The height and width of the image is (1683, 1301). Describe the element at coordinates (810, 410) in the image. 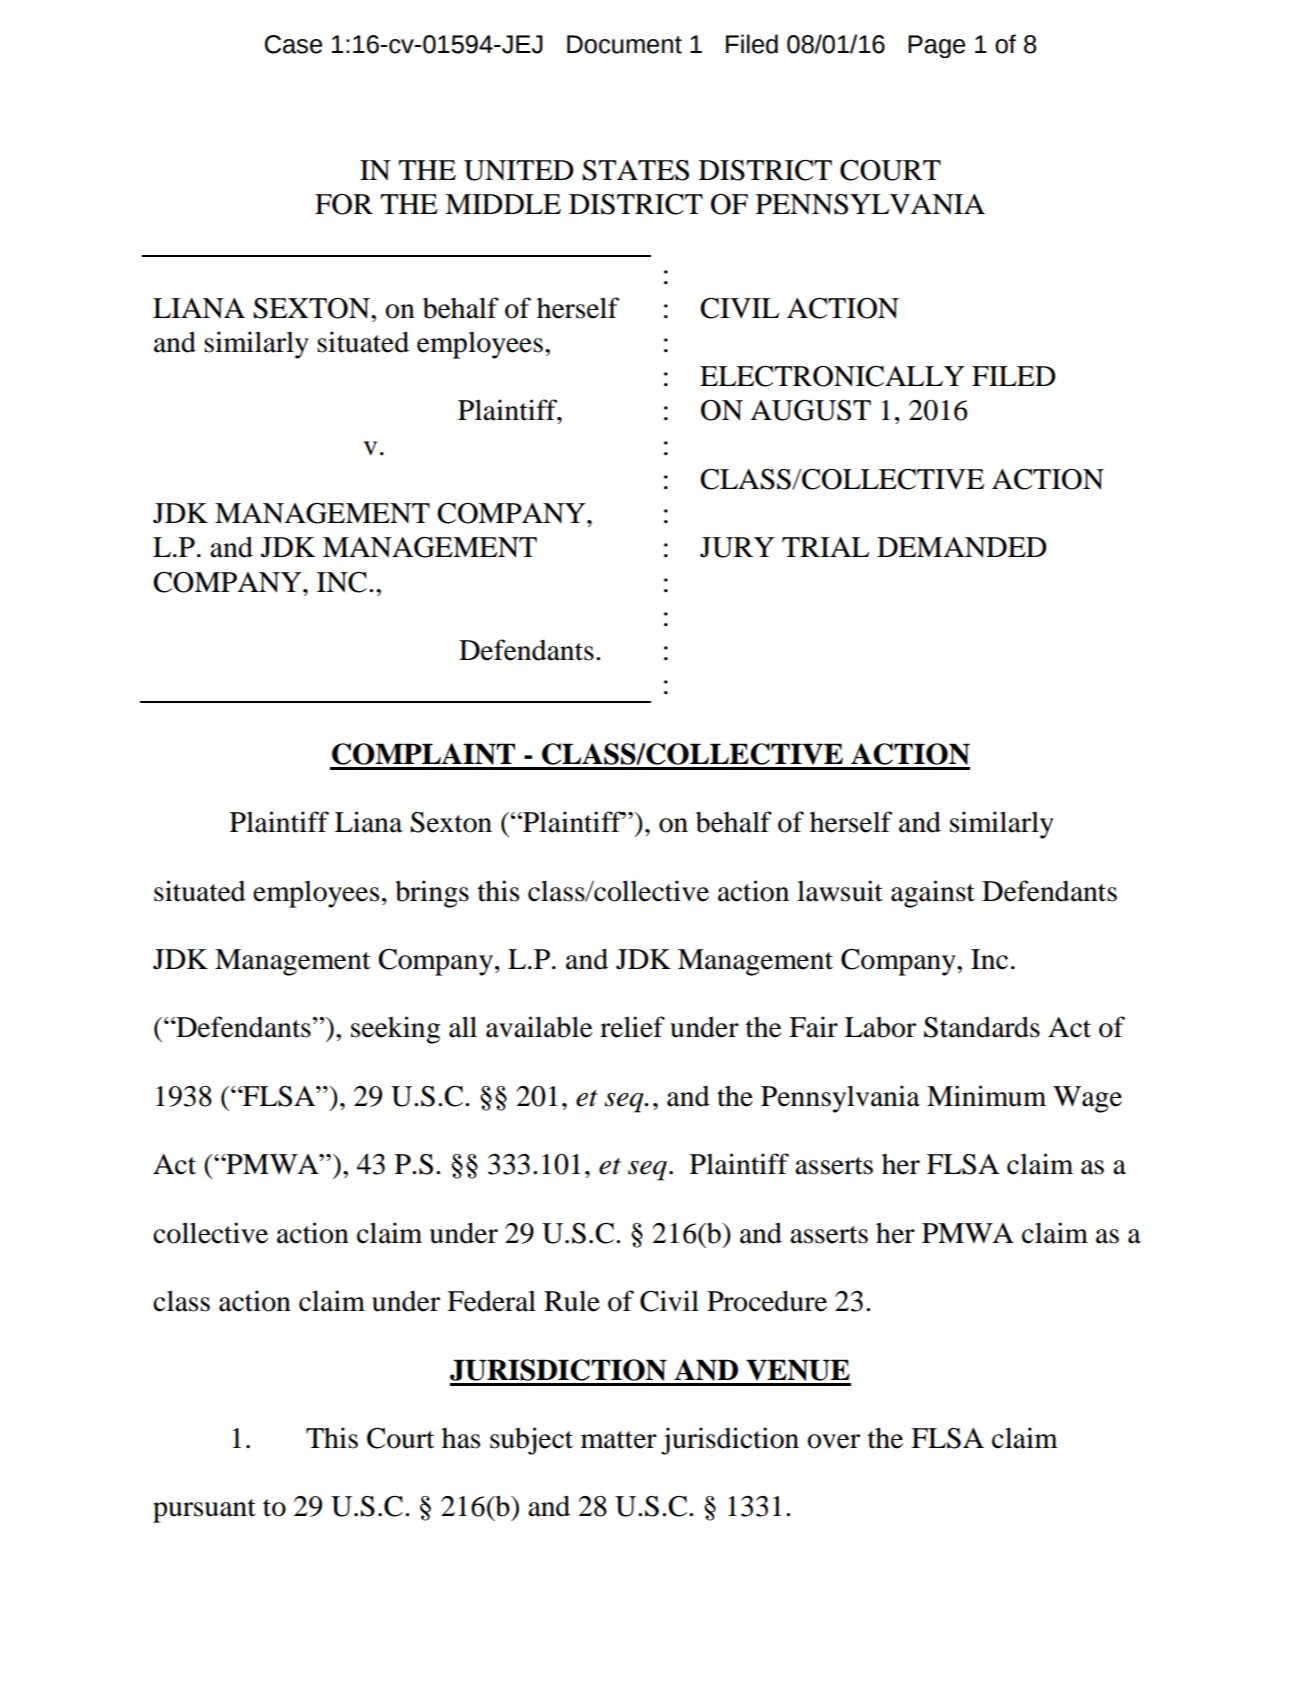

I see `AUGUST` at that location.
